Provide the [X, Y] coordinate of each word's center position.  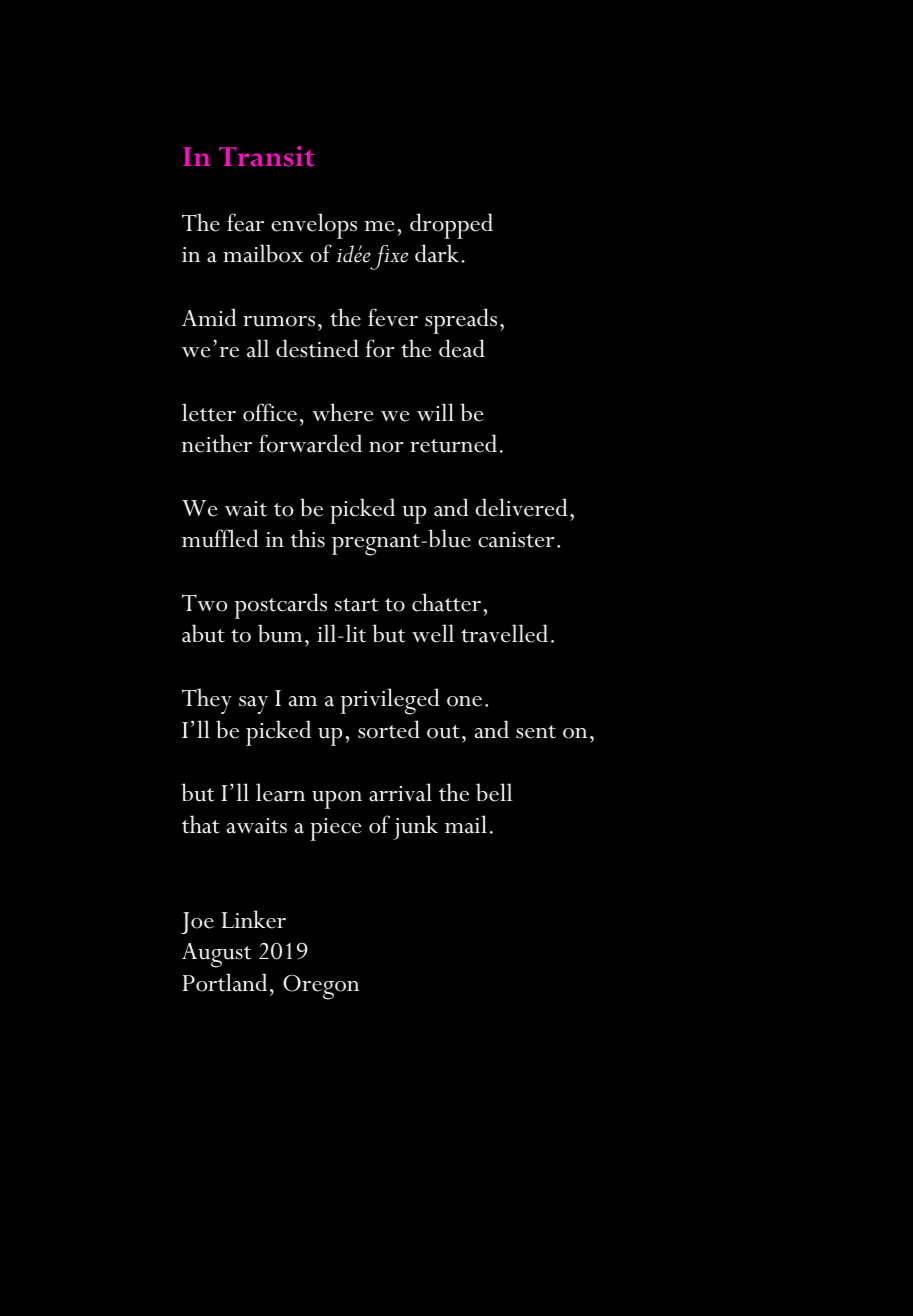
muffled [220, 538]
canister [516, 540]
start [357, 605]
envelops [314, 226]
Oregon [321, 987]
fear [245, 222]
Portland [224, 982]
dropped [451, 226]
